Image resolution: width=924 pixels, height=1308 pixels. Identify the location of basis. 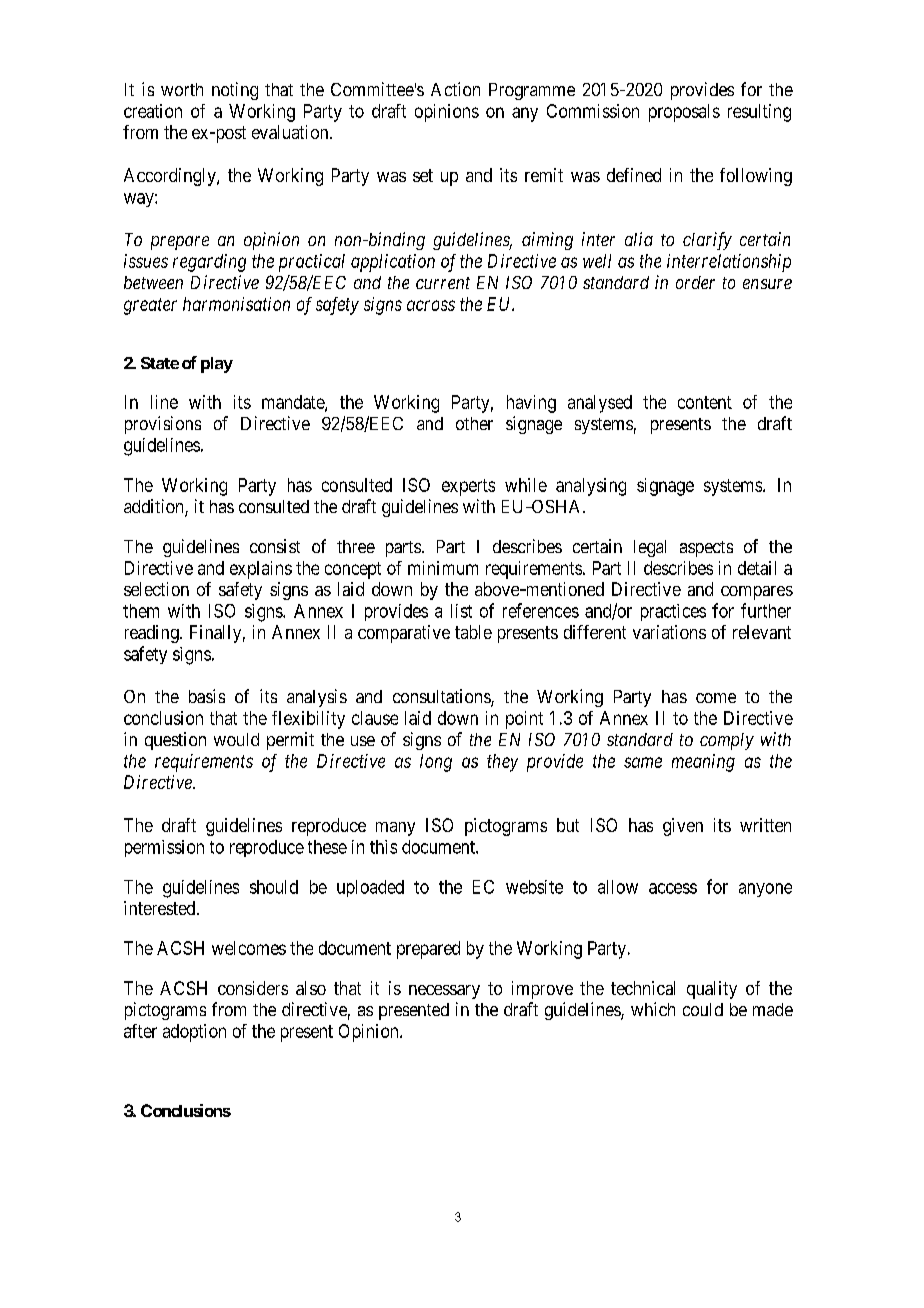
(207, 696).
